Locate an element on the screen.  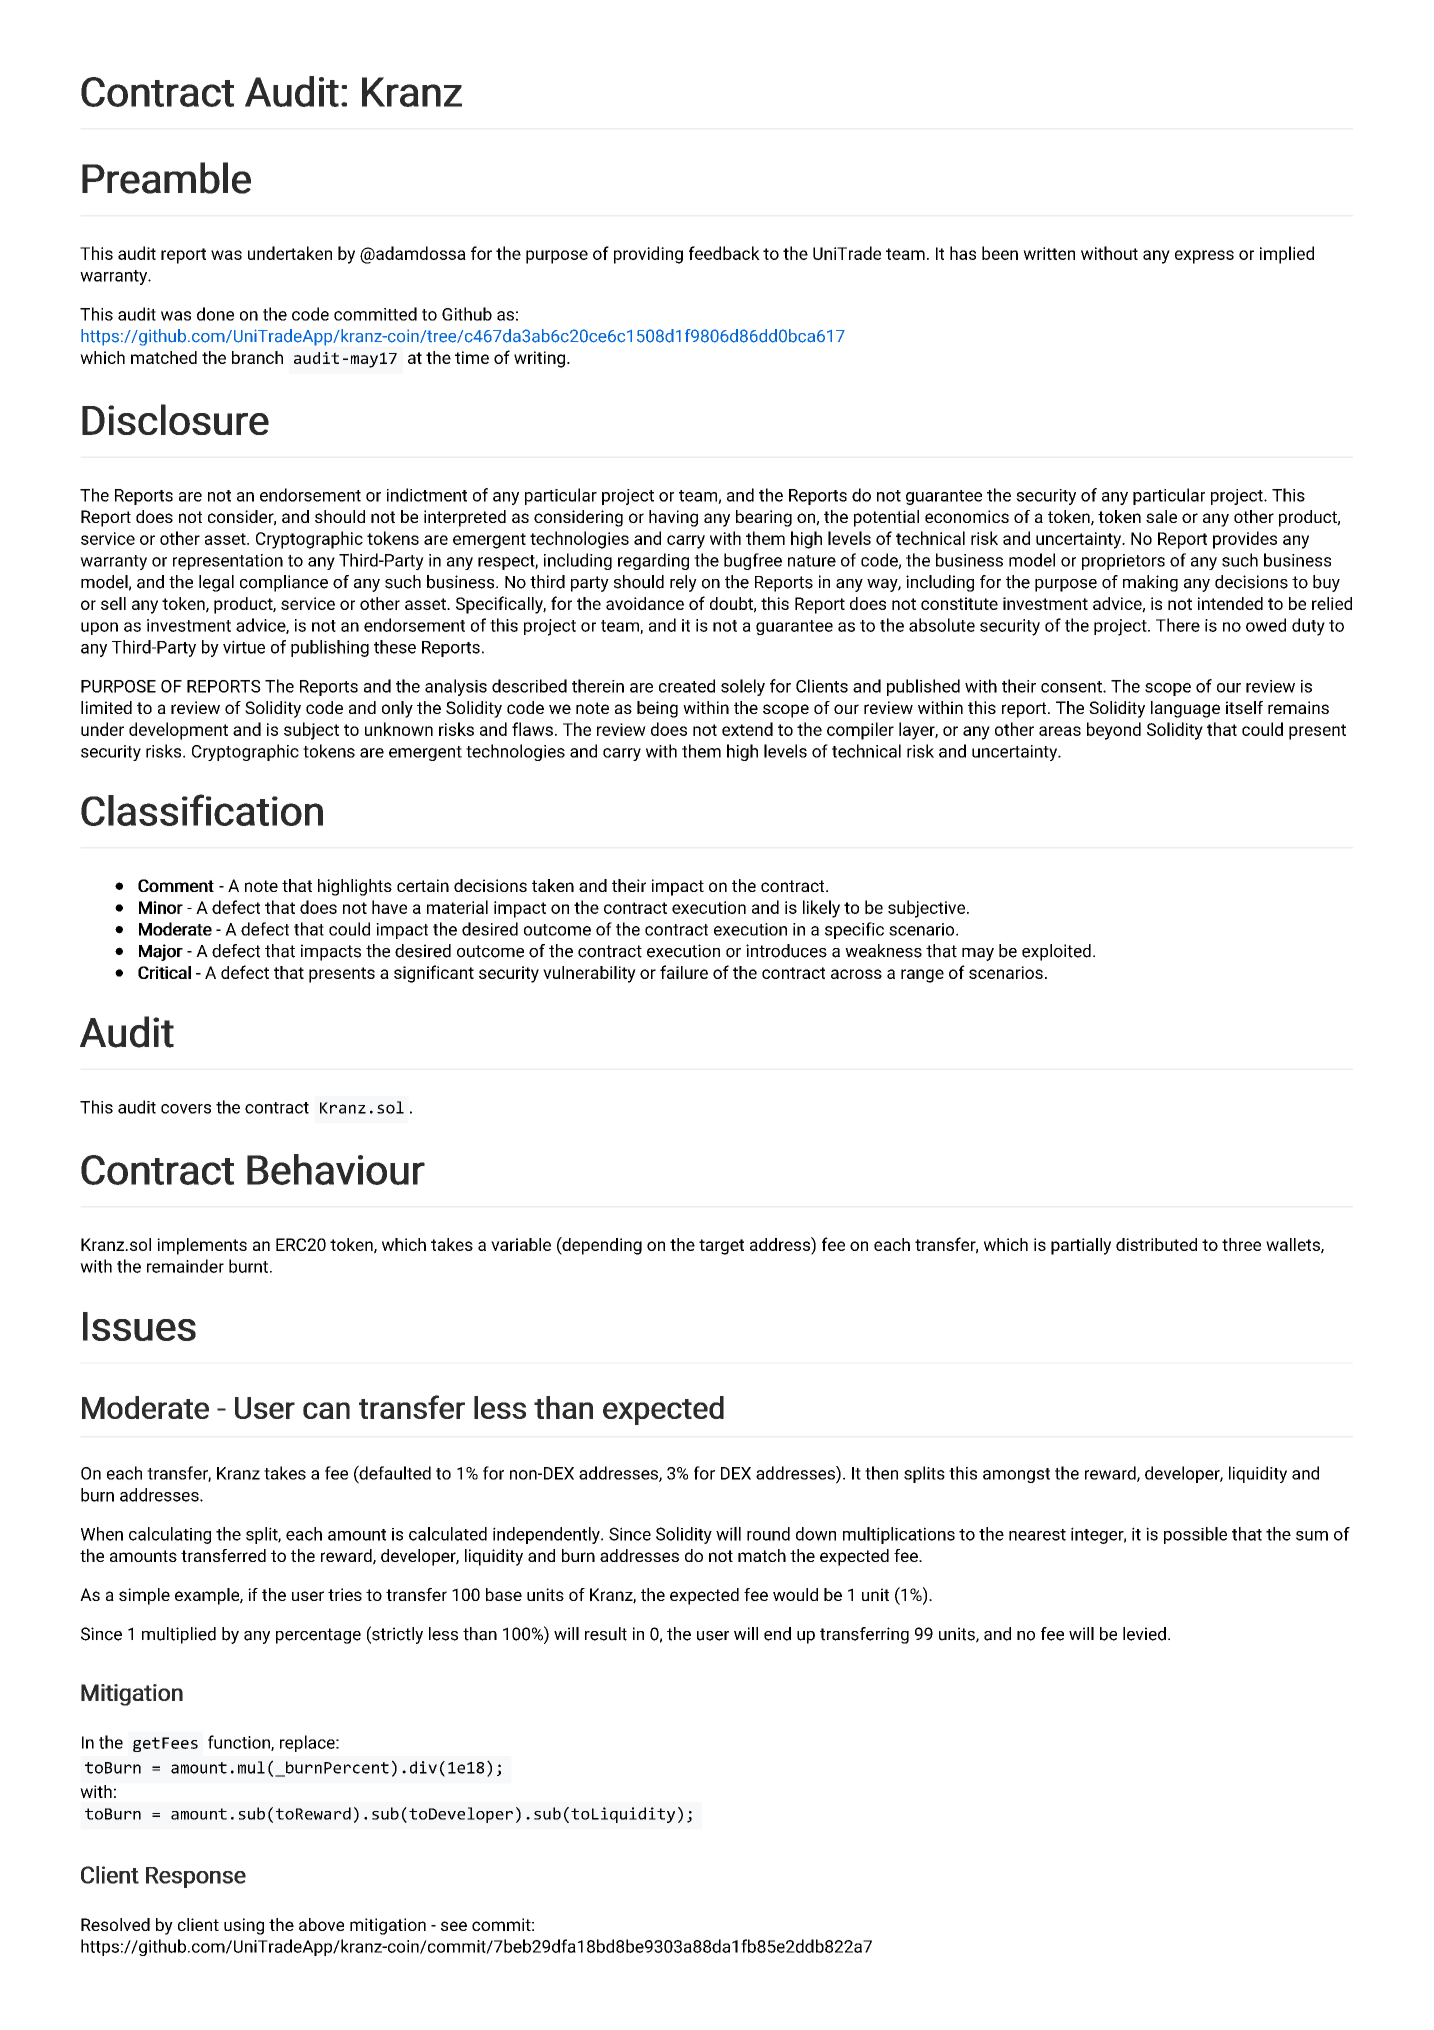
Response is located at coordinates (196, 1877).
